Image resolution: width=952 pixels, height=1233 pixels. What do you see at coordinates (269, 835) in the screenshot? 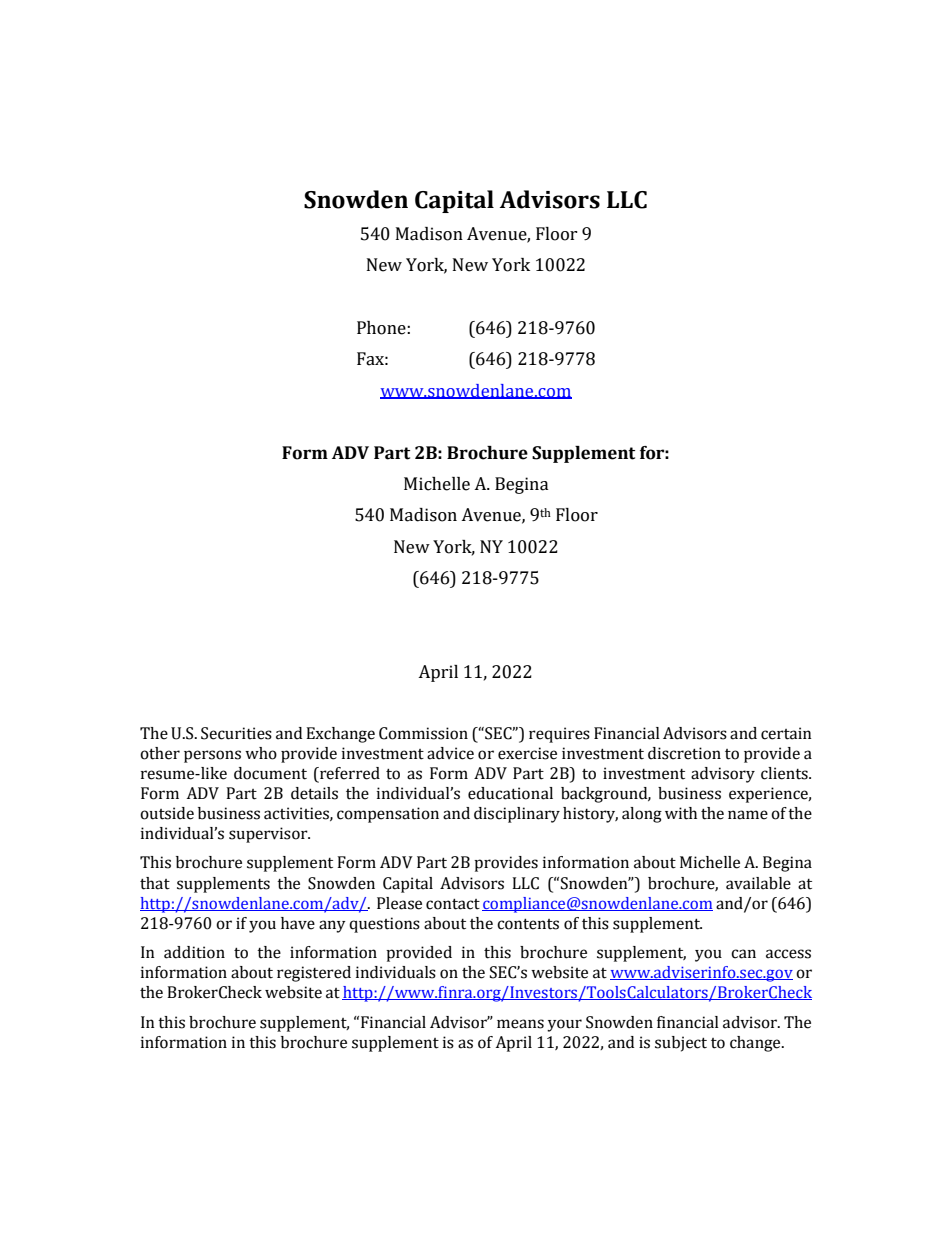
I see `supervisor` at bounding box center [269, 835].
